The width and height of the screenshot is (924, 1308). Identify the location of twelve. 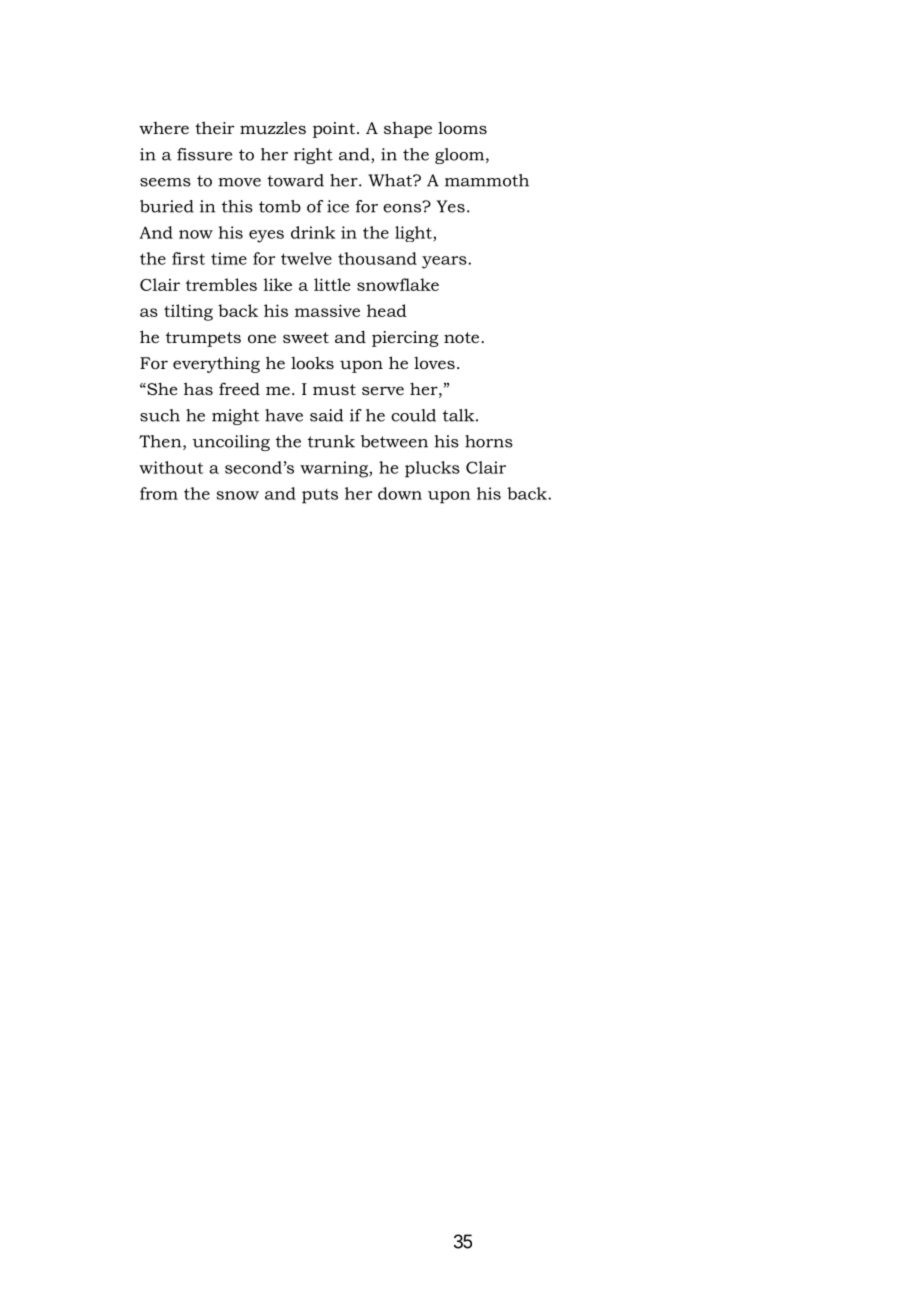
(306, 258).
